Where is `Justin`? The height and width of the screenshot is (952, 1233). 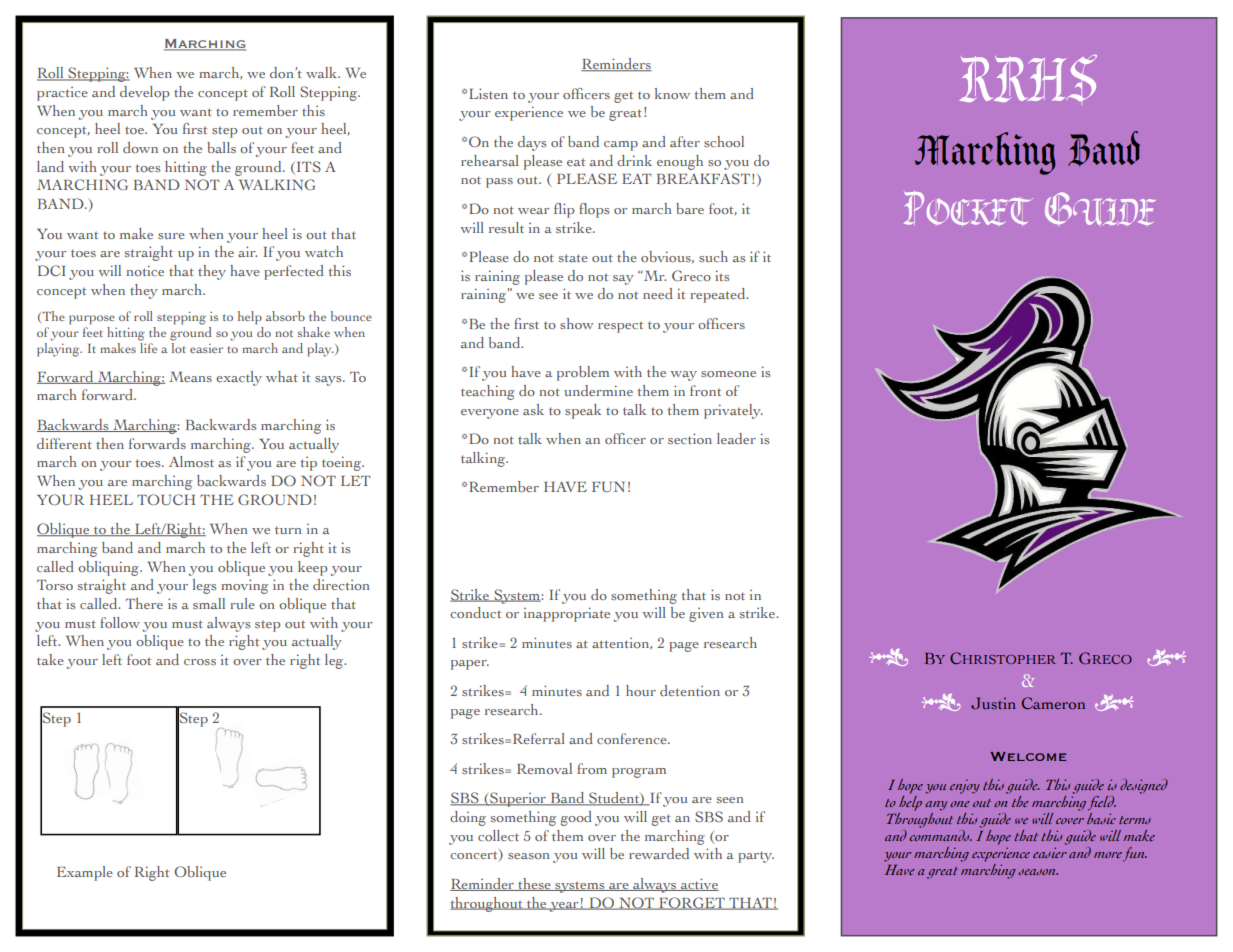
Justin is located at coordinates (993, 703).
